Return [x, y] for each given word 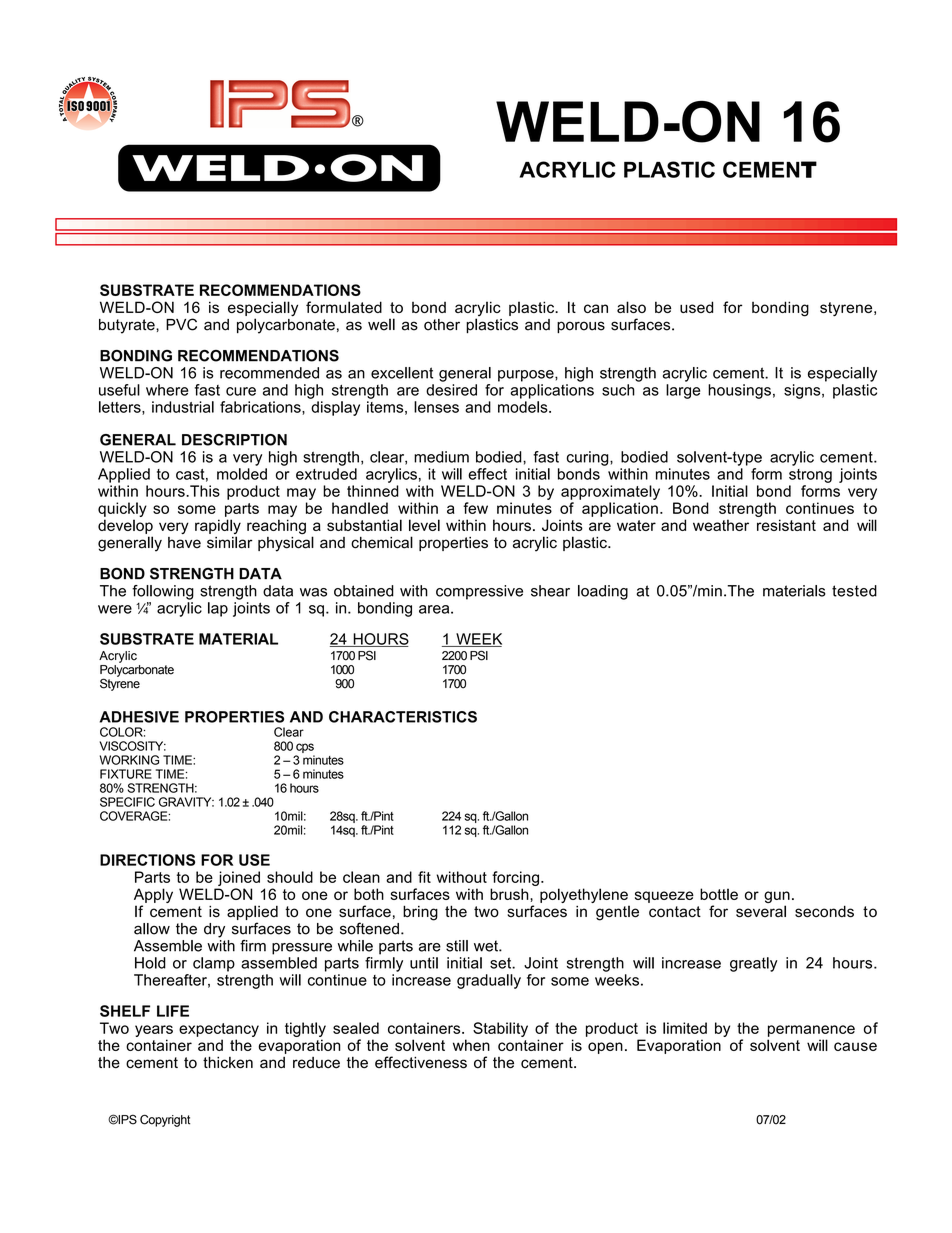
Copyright [165, 1120]
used [696, 307]
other [442, 325]
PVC [181, 324]
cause [855, 1046]
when [471, 1045]
